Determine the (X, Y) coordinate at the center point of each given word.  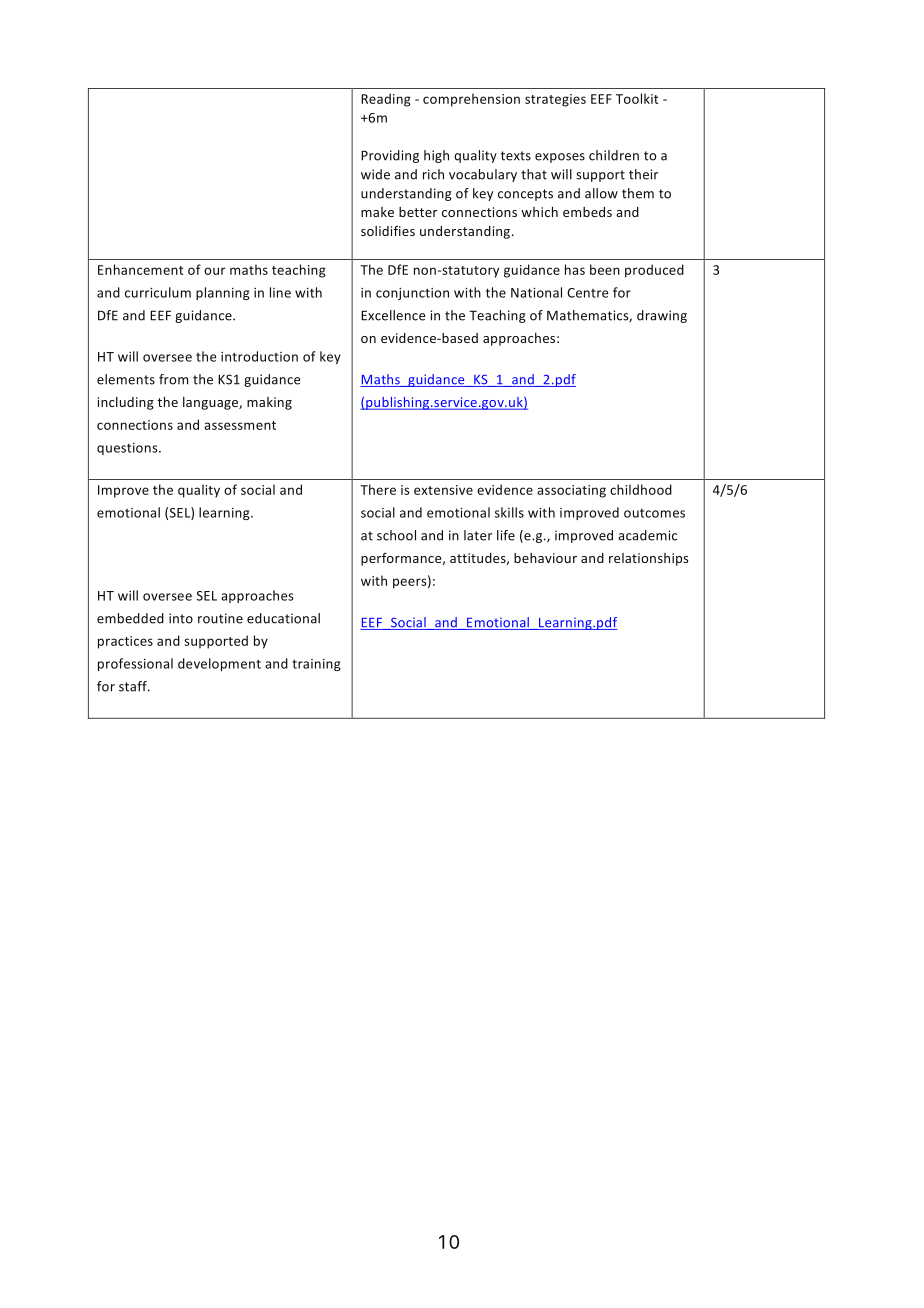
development (219, 664)
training (316, 665)
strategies (555, 100)
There (378, 489)
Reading (386, 100)
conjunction (412, 294)
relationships (648, 559)
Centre (588, 293)
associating (571, 491)
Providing (390, 156)
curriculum (158, 292)
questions (128, 449)
